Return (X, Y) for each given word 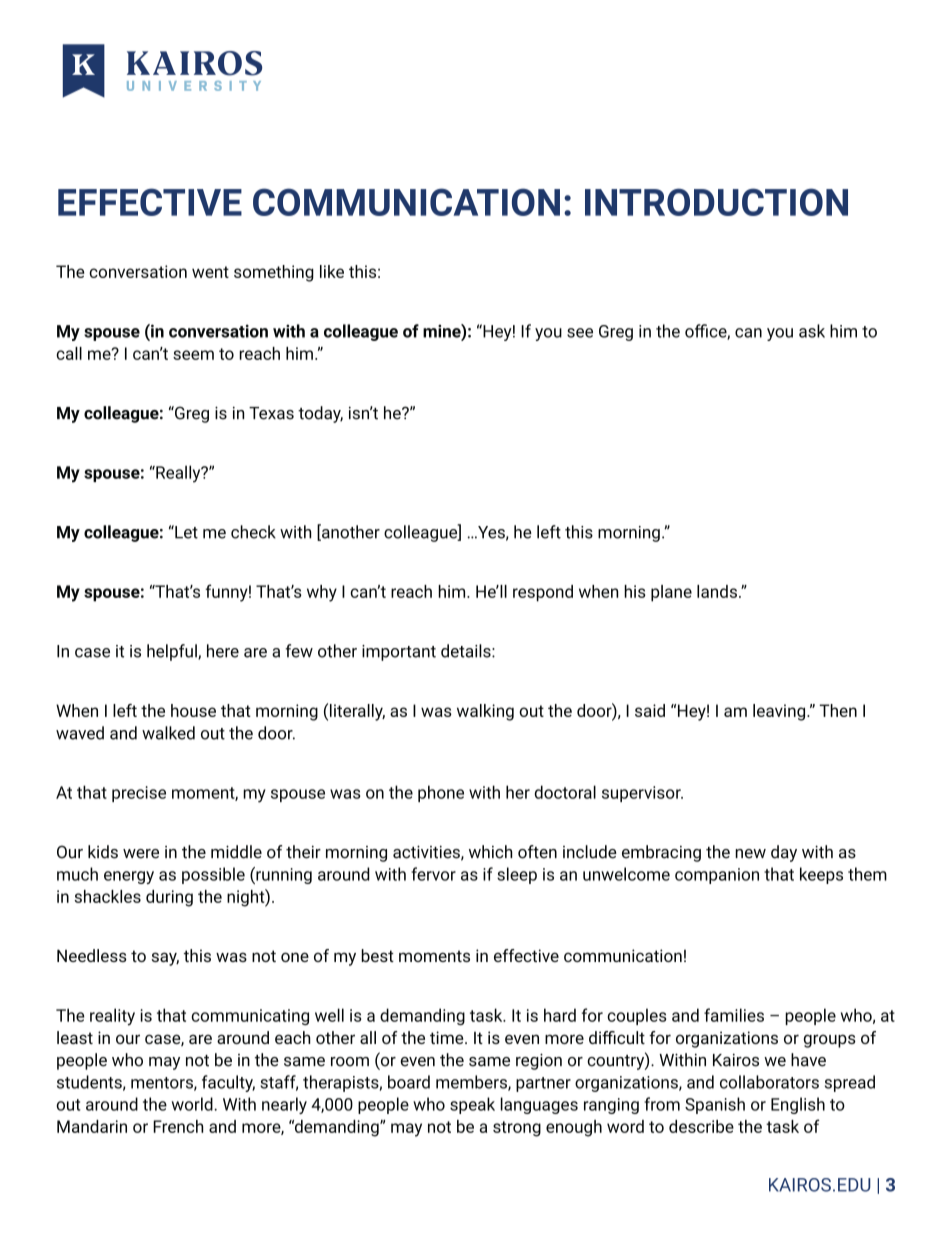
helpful (173, 652)
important (399, 653)
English (798, 1105)
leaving (780, 712)
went (210, 272)
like (332, 271)
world (193, 1104)
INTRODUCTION (716, 202)
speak (472, 1105)
